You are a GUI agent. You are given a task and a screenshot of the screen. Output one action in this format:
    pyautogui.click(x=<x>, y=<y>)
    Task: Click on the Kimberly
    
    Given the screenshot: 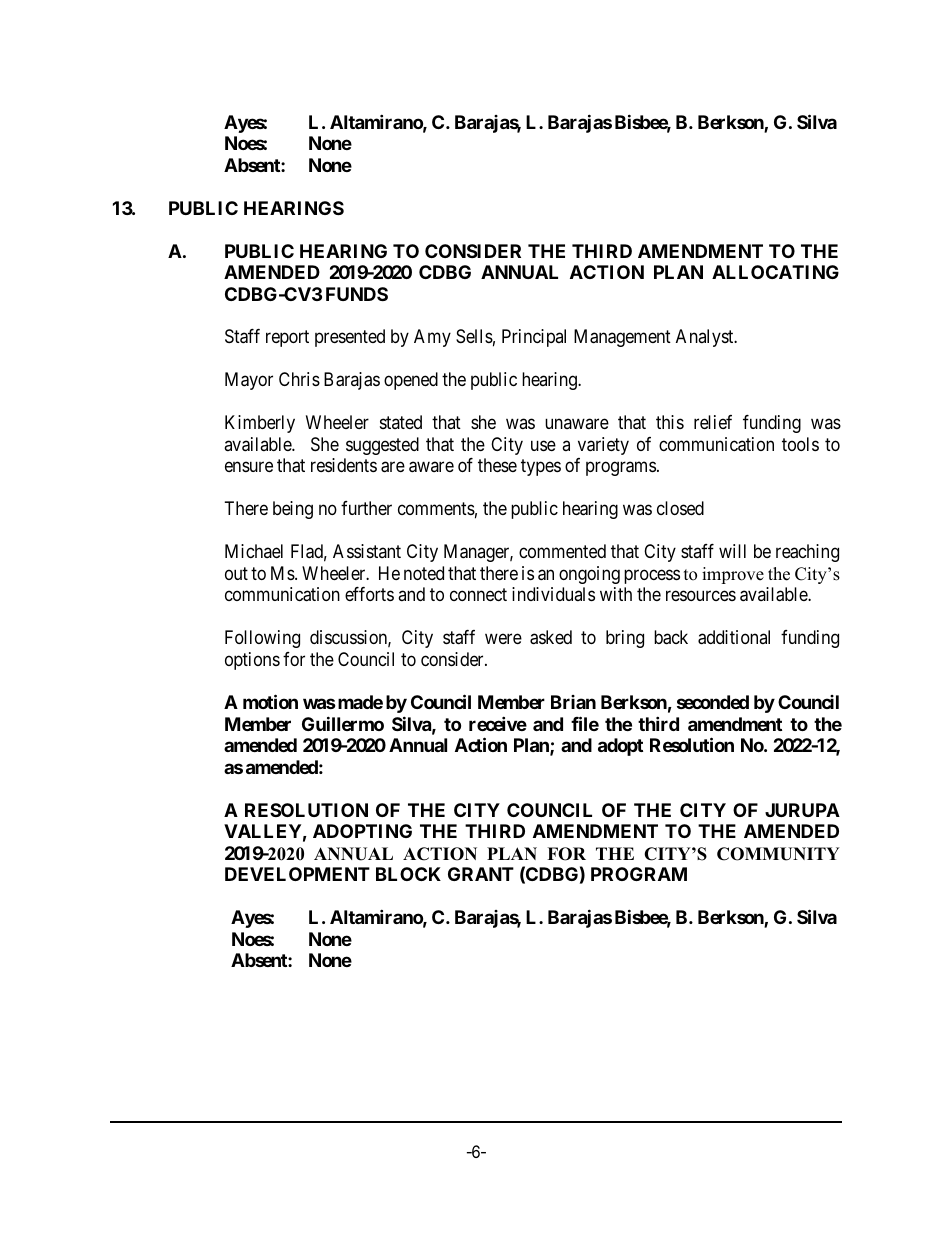 What is the action you would take?
    pyautogui.click(x=260, y=424)
